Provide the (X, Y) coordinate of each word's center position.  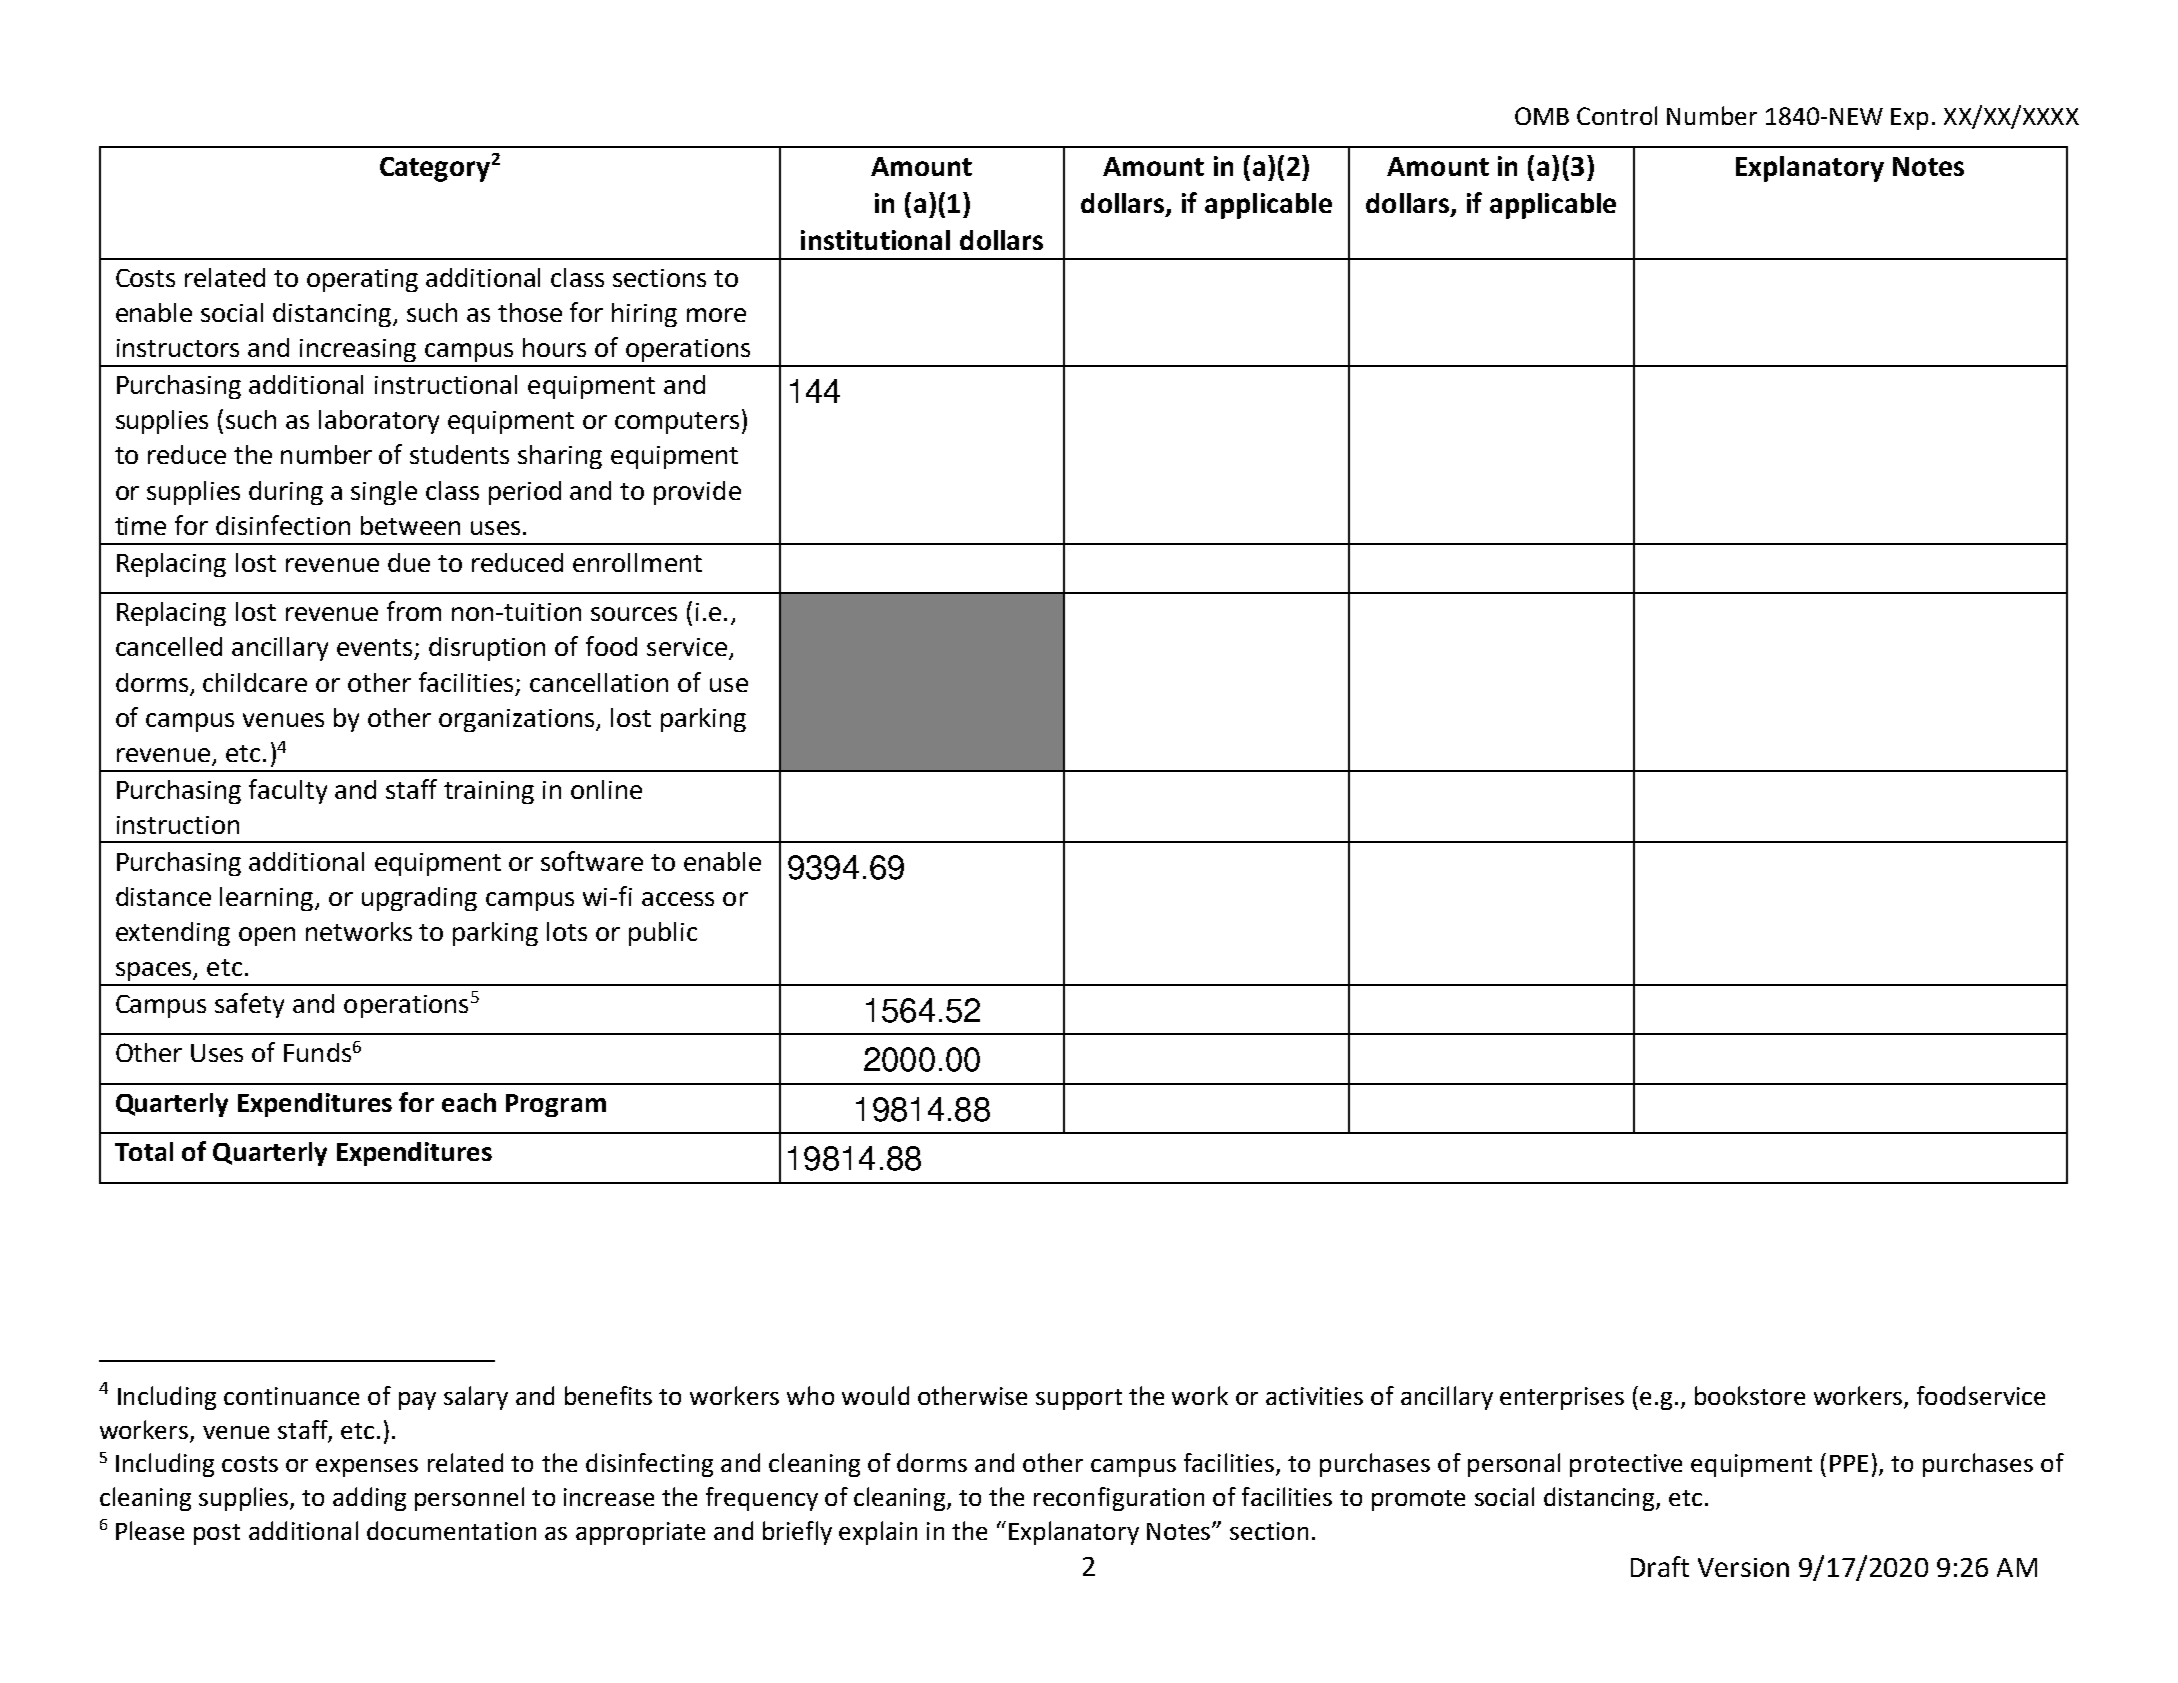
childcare (255, 682)
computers (677, 423)
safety (249, 1005)
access (678, 899)
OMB (1542, 116)
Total (144, 1151)
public (663, 934)
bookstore (1750, 1395)
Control (1617, 115)
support (1079, 1399)
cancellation (599, 682)
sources (634, 614)
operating (362, 280)
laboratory (379, 422)
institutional (875, 240)
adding (369, 1499)
